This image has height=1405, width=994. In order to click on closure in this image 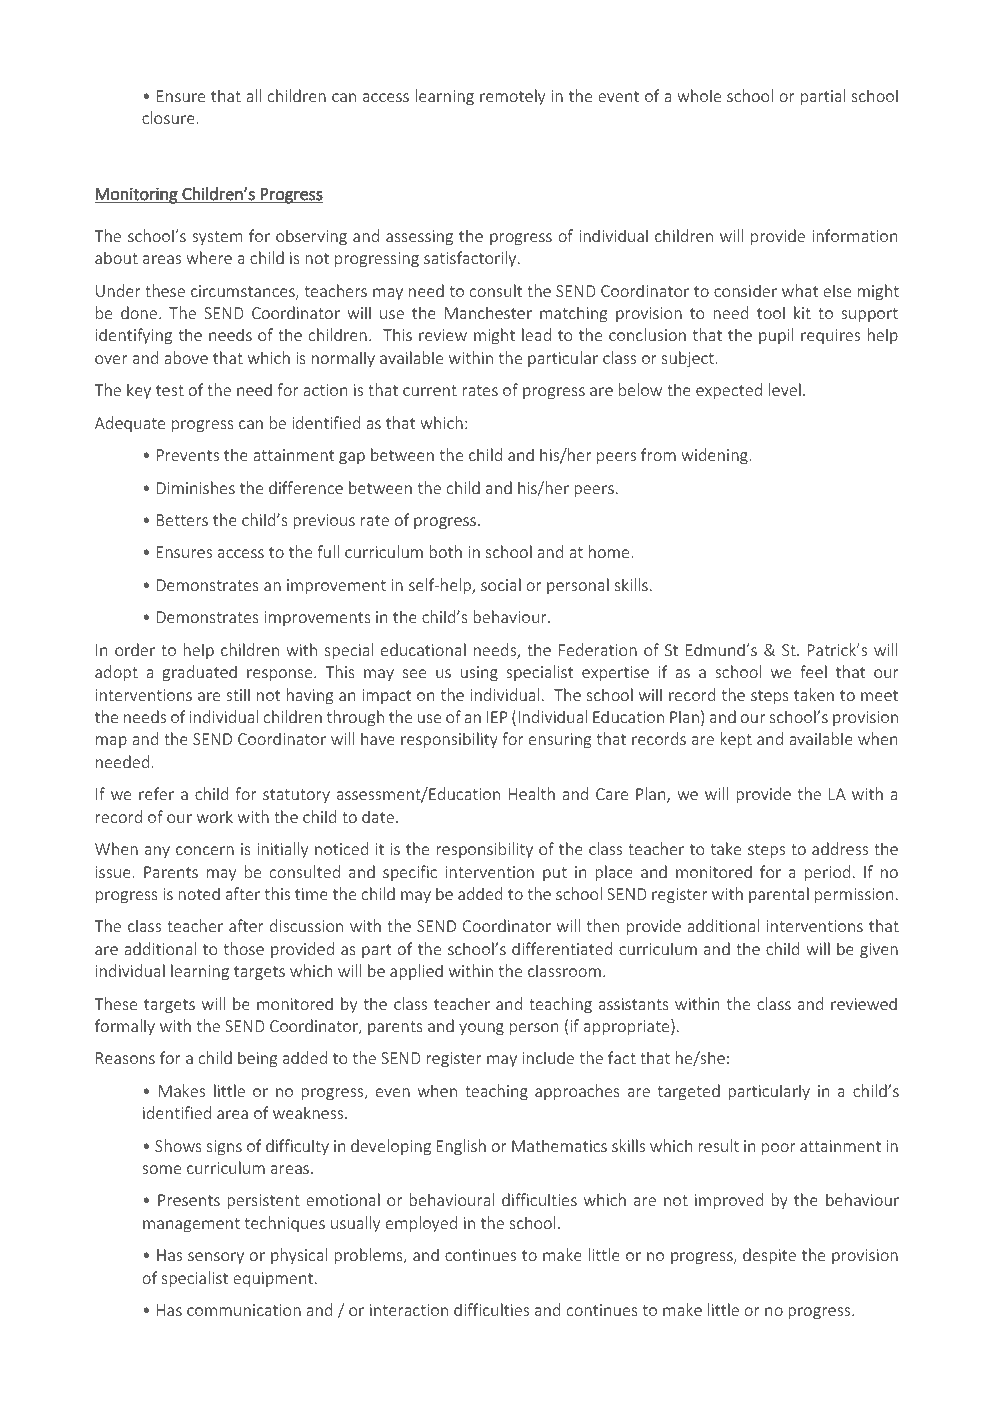, I will do `click(169, 117)`.
